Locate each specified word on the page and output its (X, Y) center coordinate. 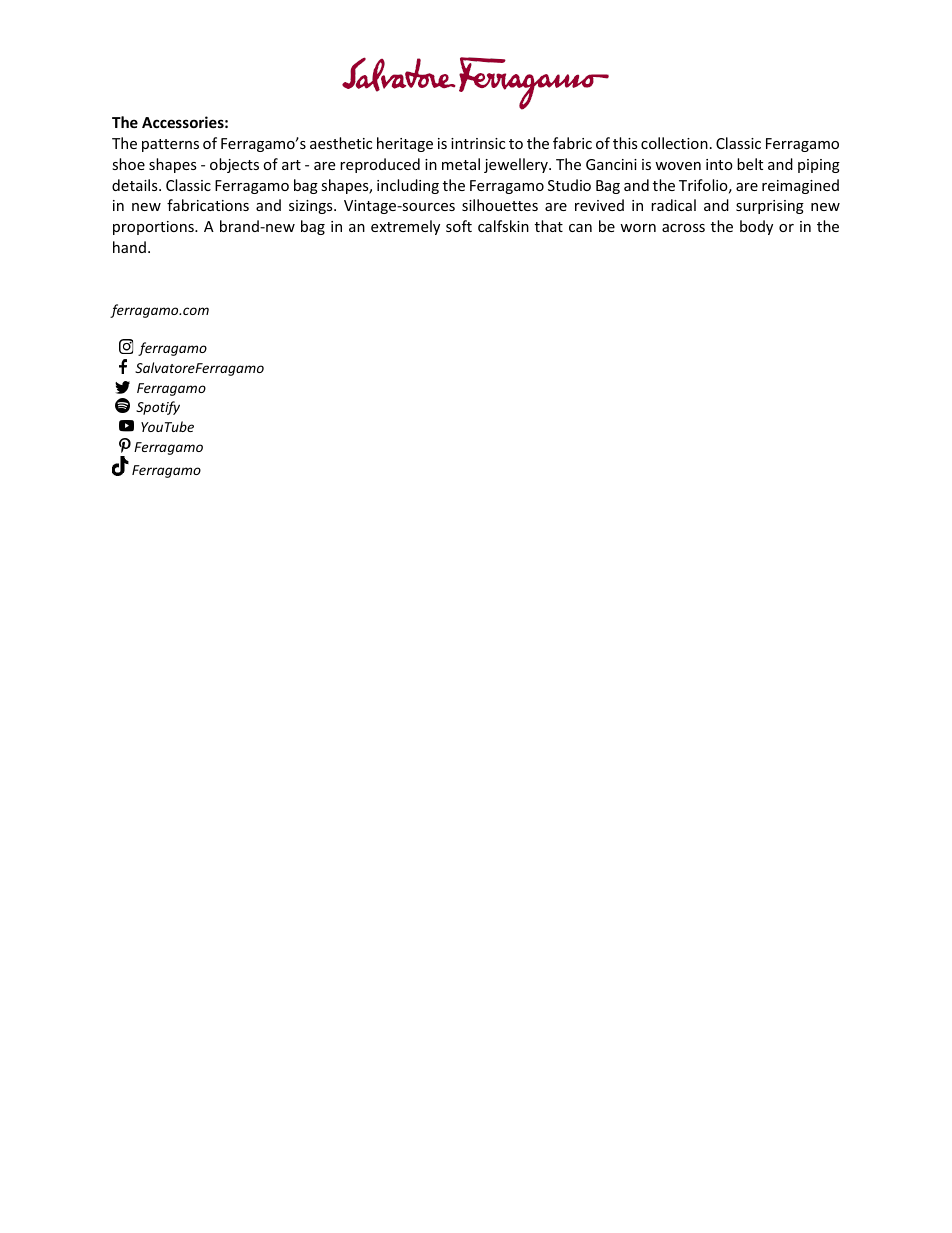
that (549, 226)
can (580, 228)
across (683, 228)
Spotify (158, 408)
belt (750, 164)
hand (129, 247)
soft (459, 226)
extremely (405, 227)
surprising (770, 207)
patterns (170, 145)
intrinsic (478, 143)
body (756, 227)
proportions (154, 228)
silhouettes (500, 205)
